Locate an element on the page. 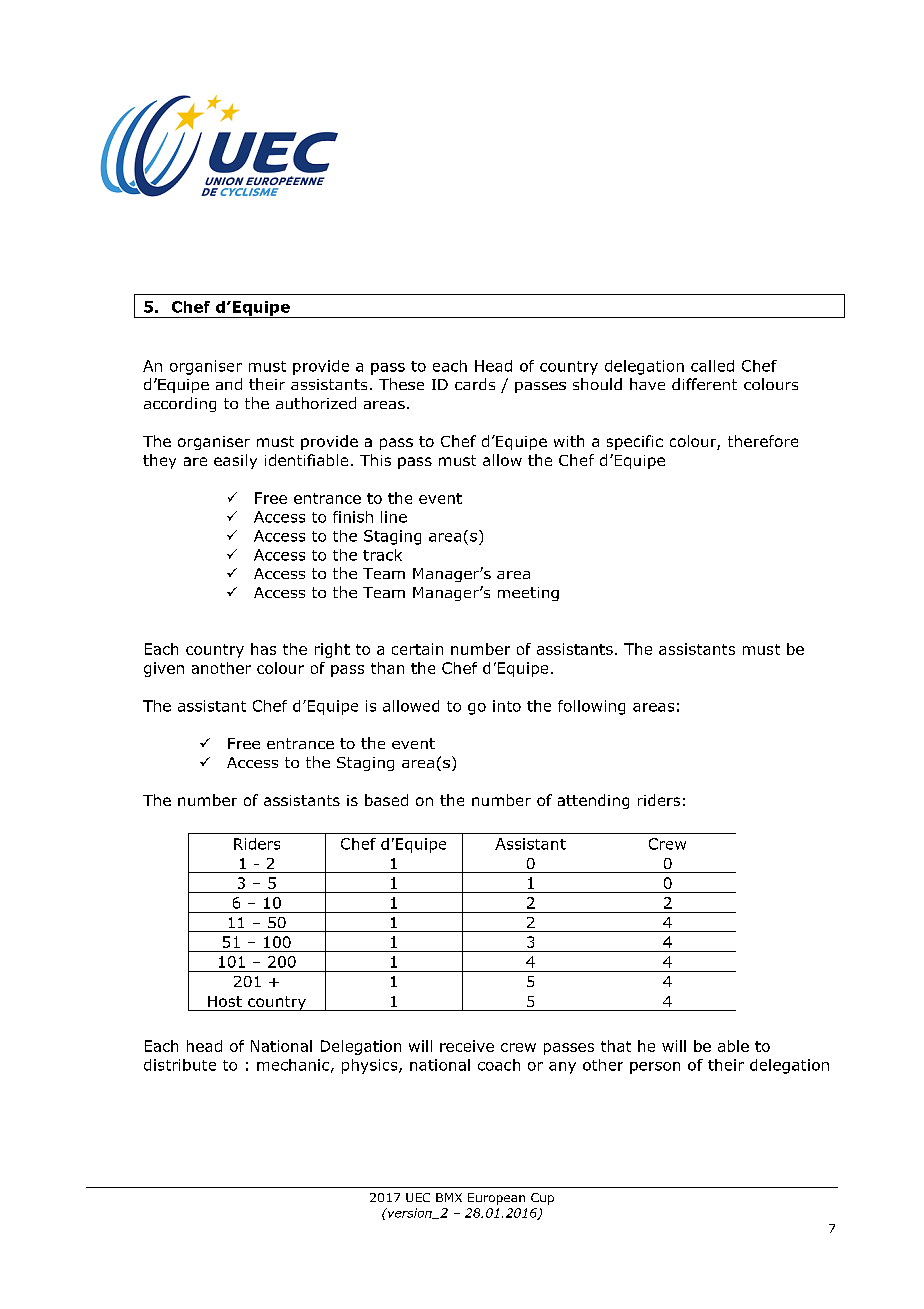 The width and height of the image is (924, 1309). and is located at coordinates (229, 384).
